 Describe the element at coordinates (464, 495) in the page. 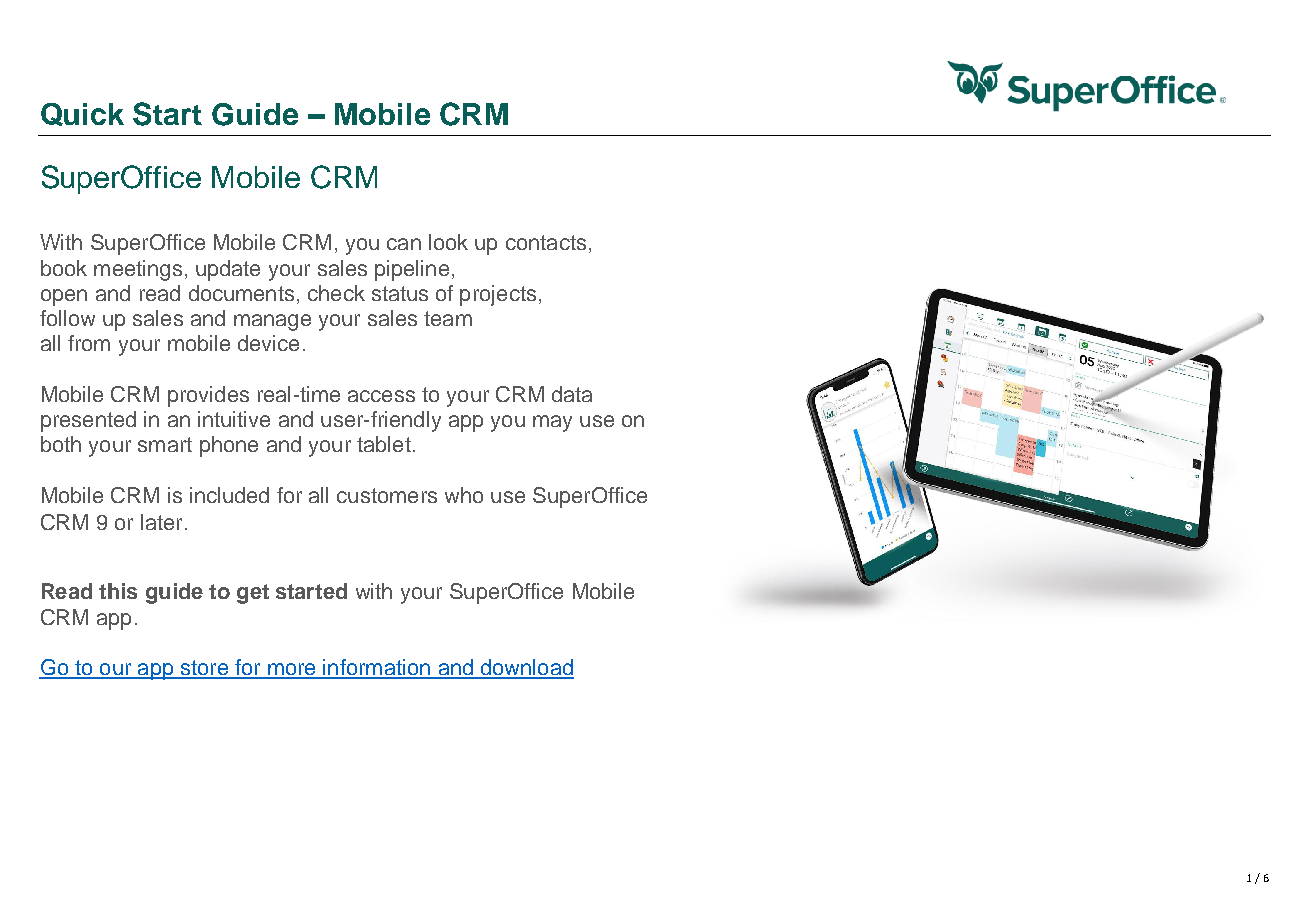

I see `who` at that location.
